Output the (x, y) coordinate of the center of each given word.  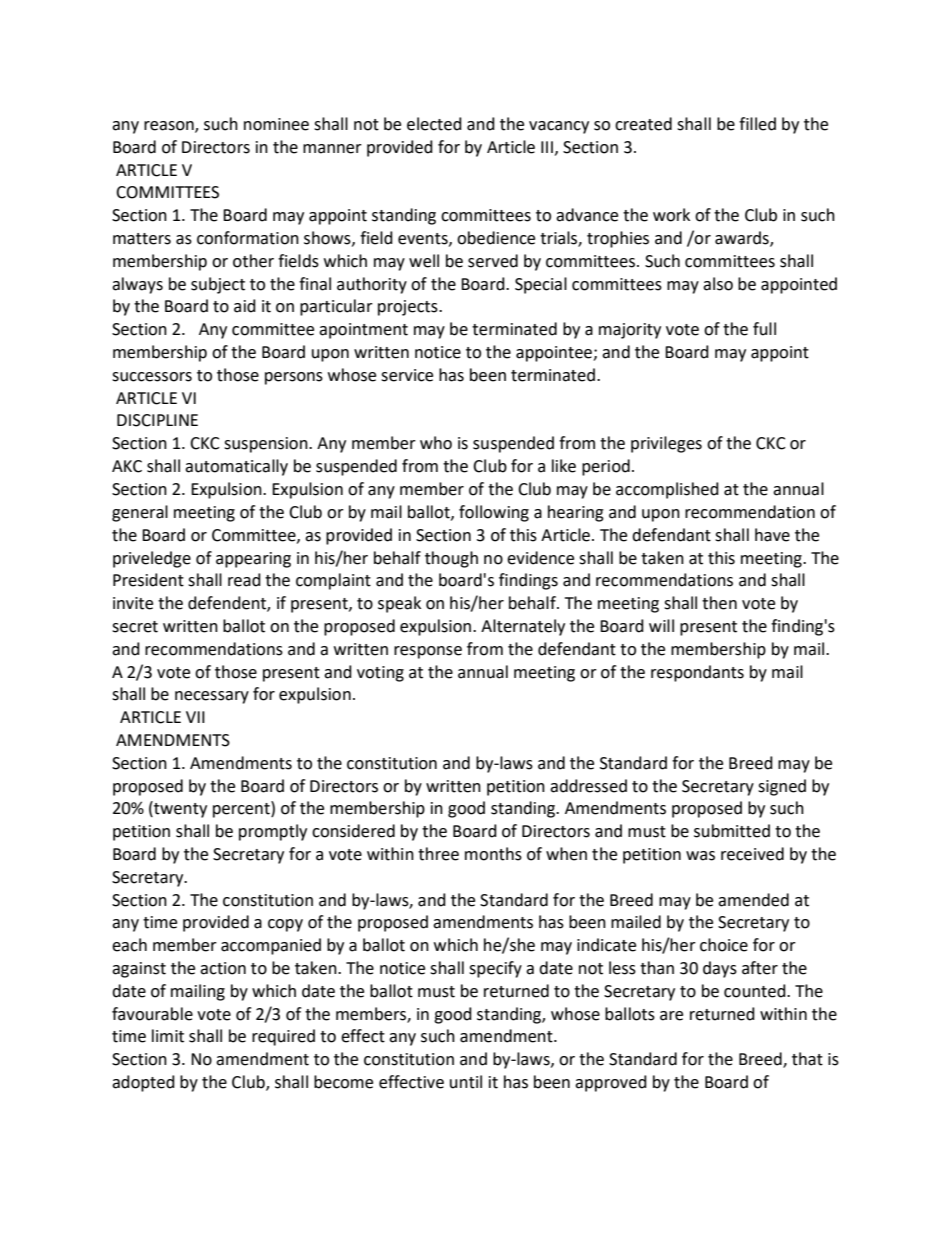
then (719, 603)
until (466, 1082)
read (244, 580)
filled (757, 124)
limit (168, 1036)
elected (434, 124)
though (451, 559)
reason (170, 127)
